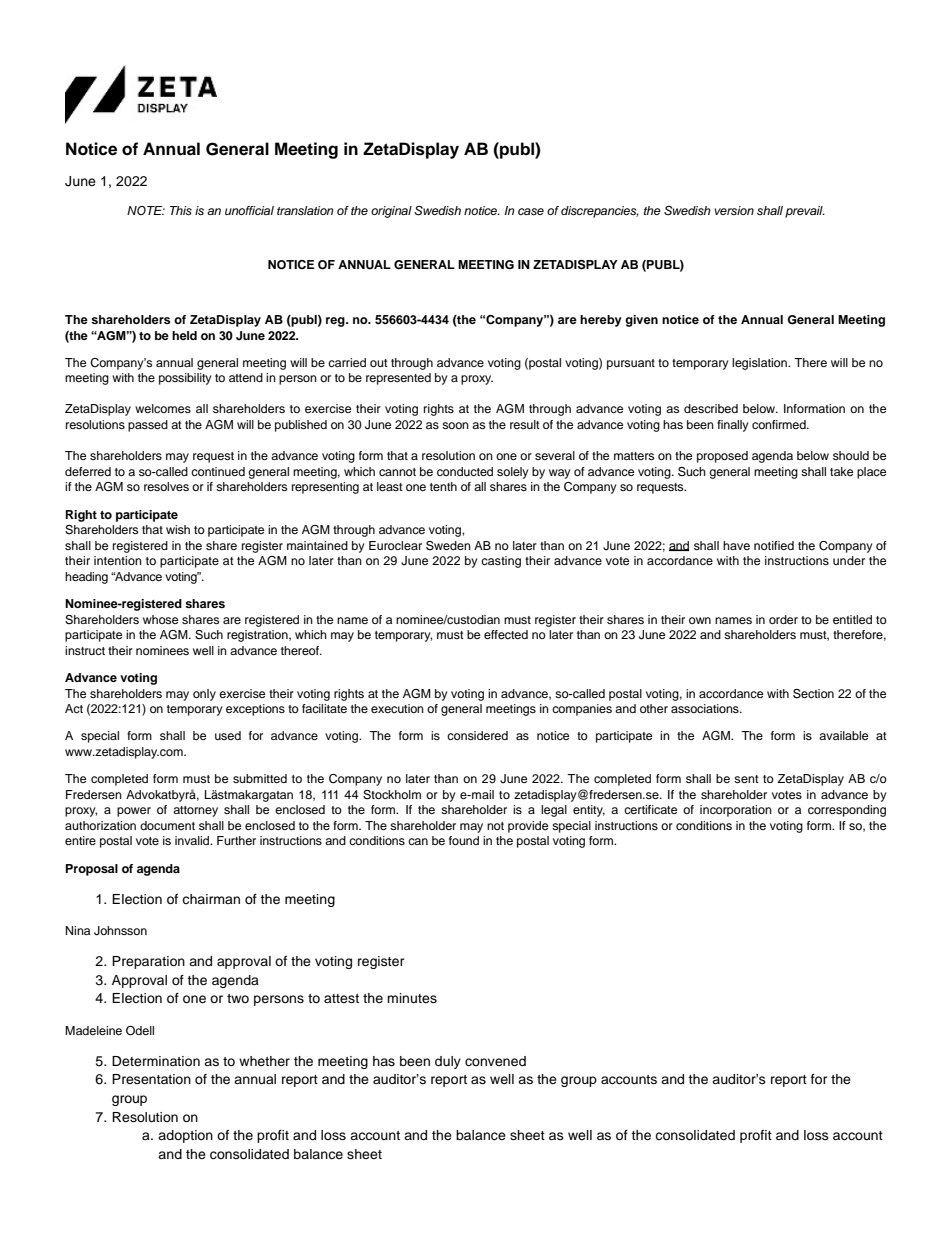  I want to click on case, so click(531, 211).
